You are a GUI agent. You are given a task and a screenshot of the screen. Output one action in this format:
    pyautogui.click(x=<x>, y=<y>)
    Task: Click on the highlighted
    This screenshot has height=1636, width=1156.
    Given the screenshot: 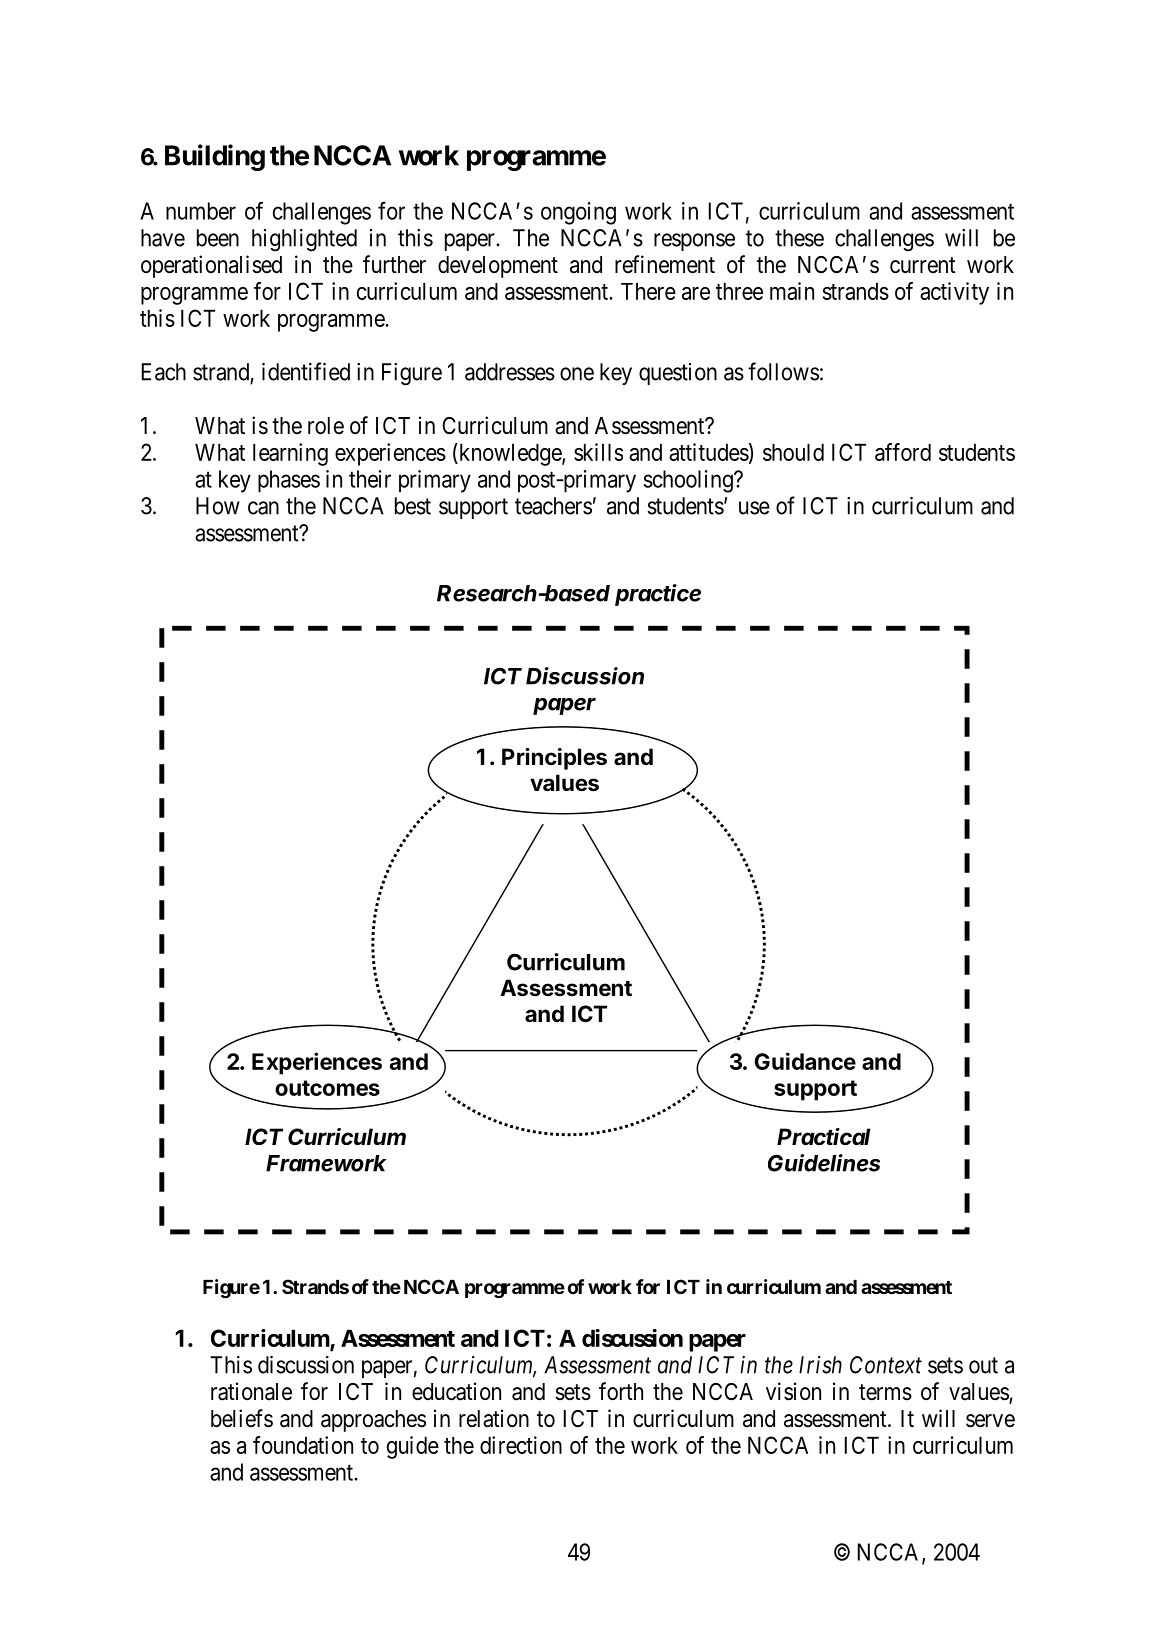 What is the action you would take?
    pyautogui.click(x=304, y=240)
